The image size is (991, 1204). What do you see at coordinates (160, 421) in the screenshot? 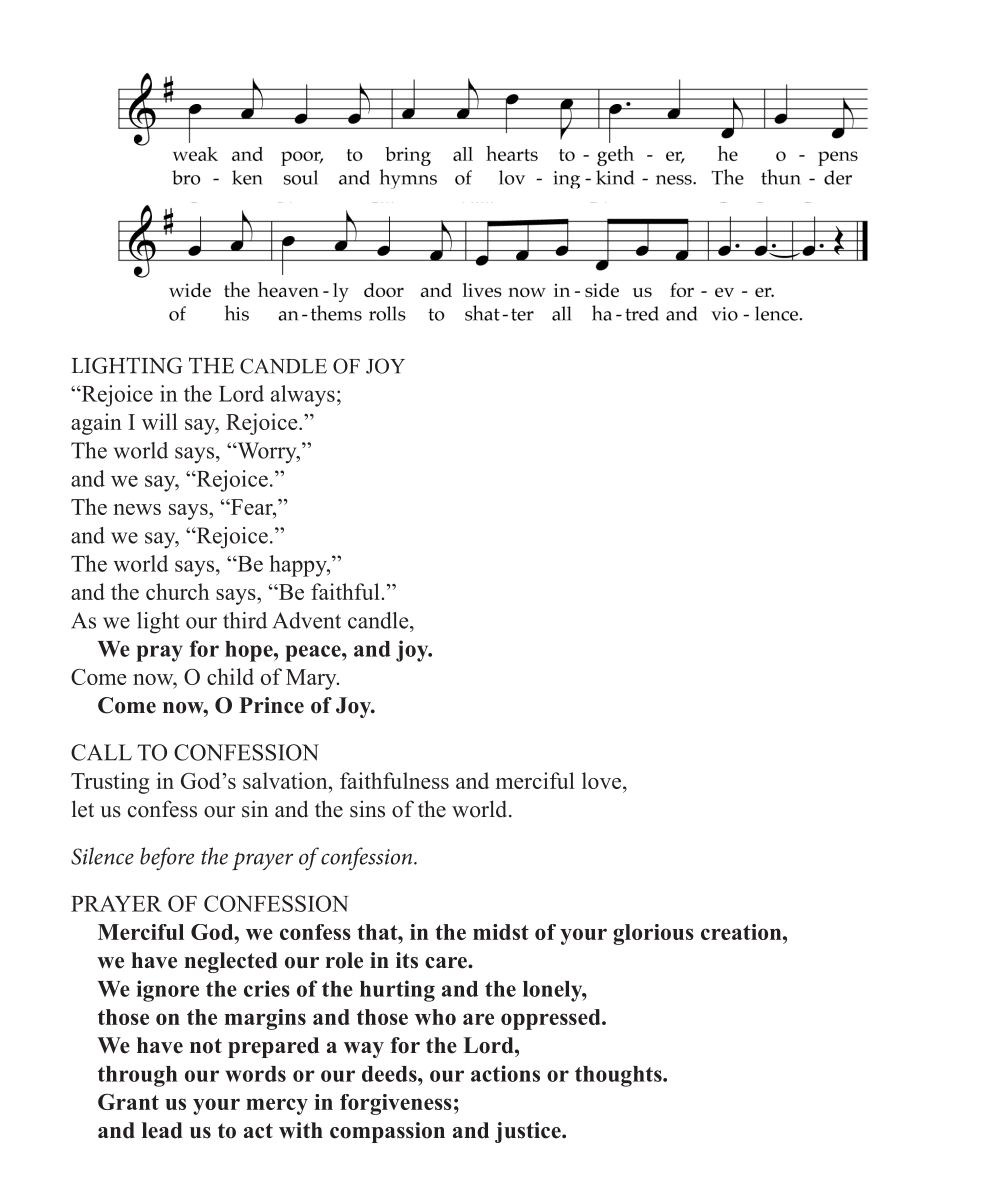
I see `will` at bounding box center [160, 421].
